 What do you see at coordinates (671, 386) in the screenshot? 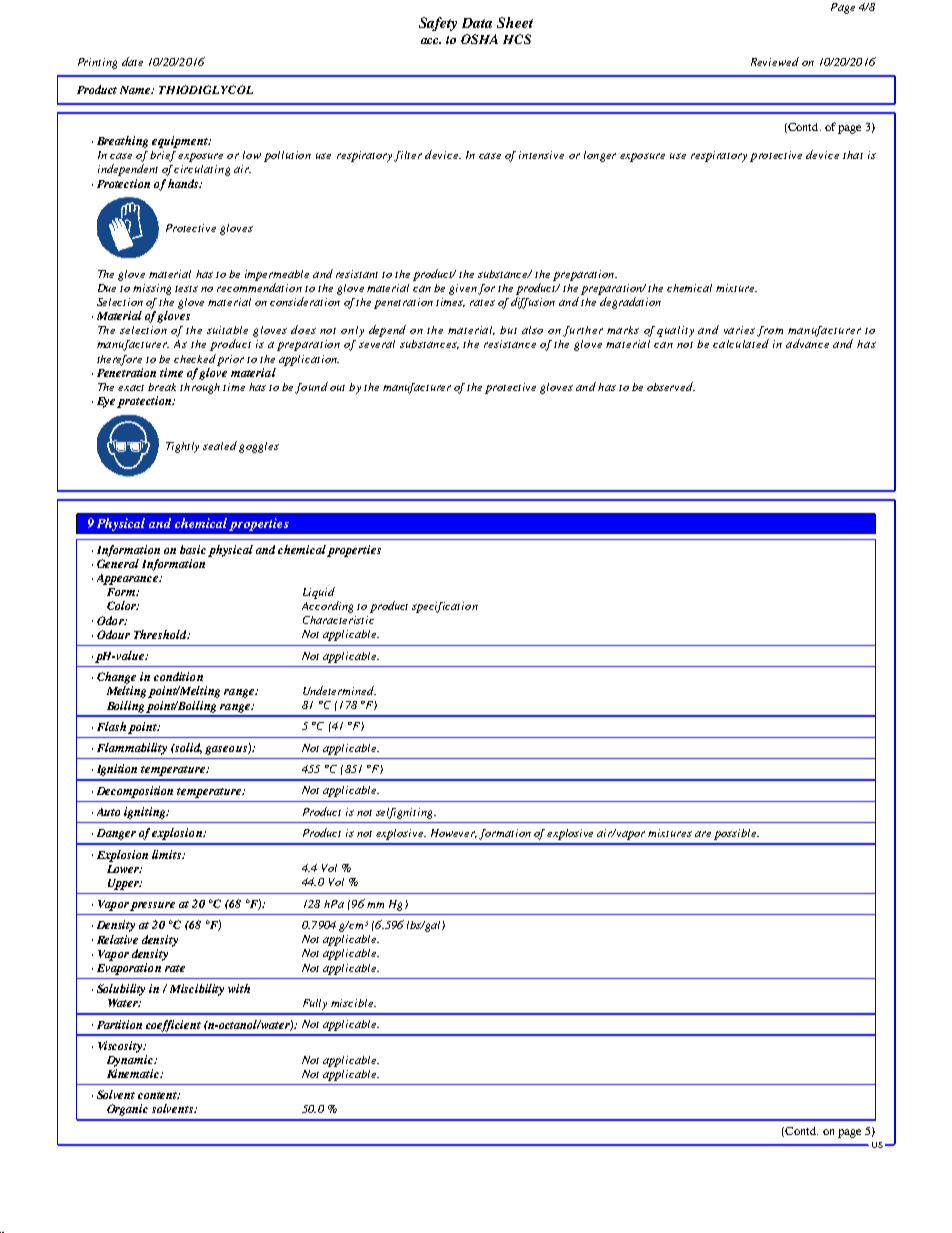
I see `observed` at bounding box center [671, 386].
